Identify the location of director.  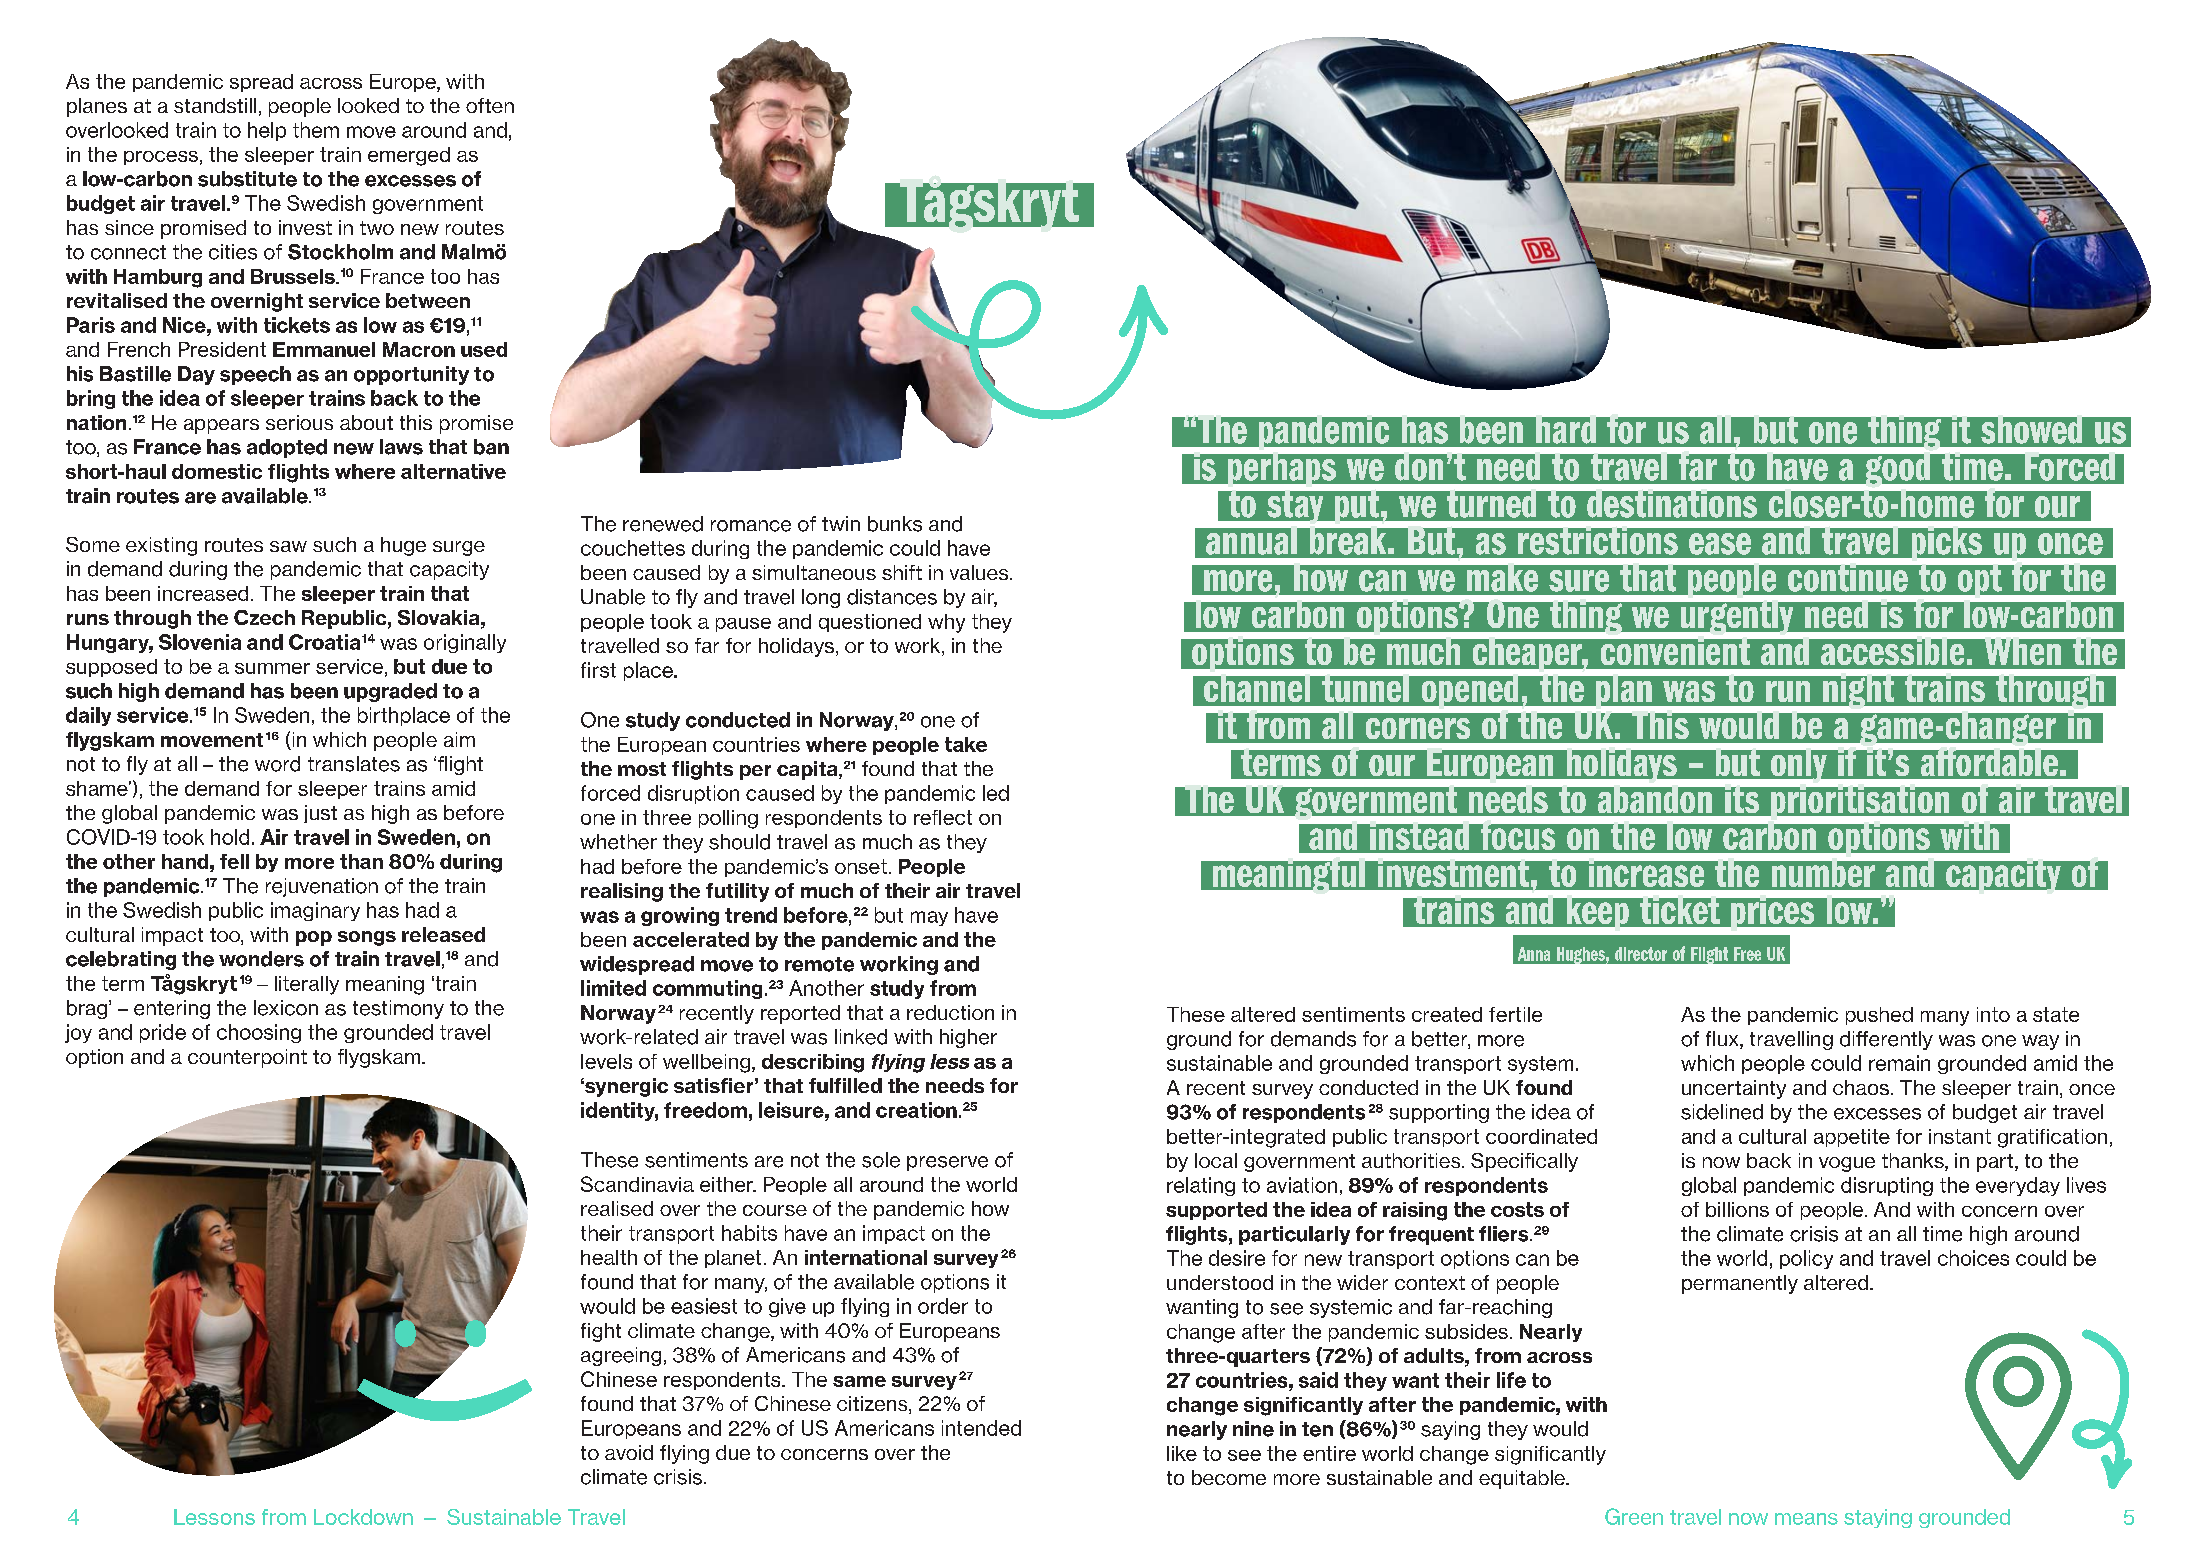
(1641, 954).
